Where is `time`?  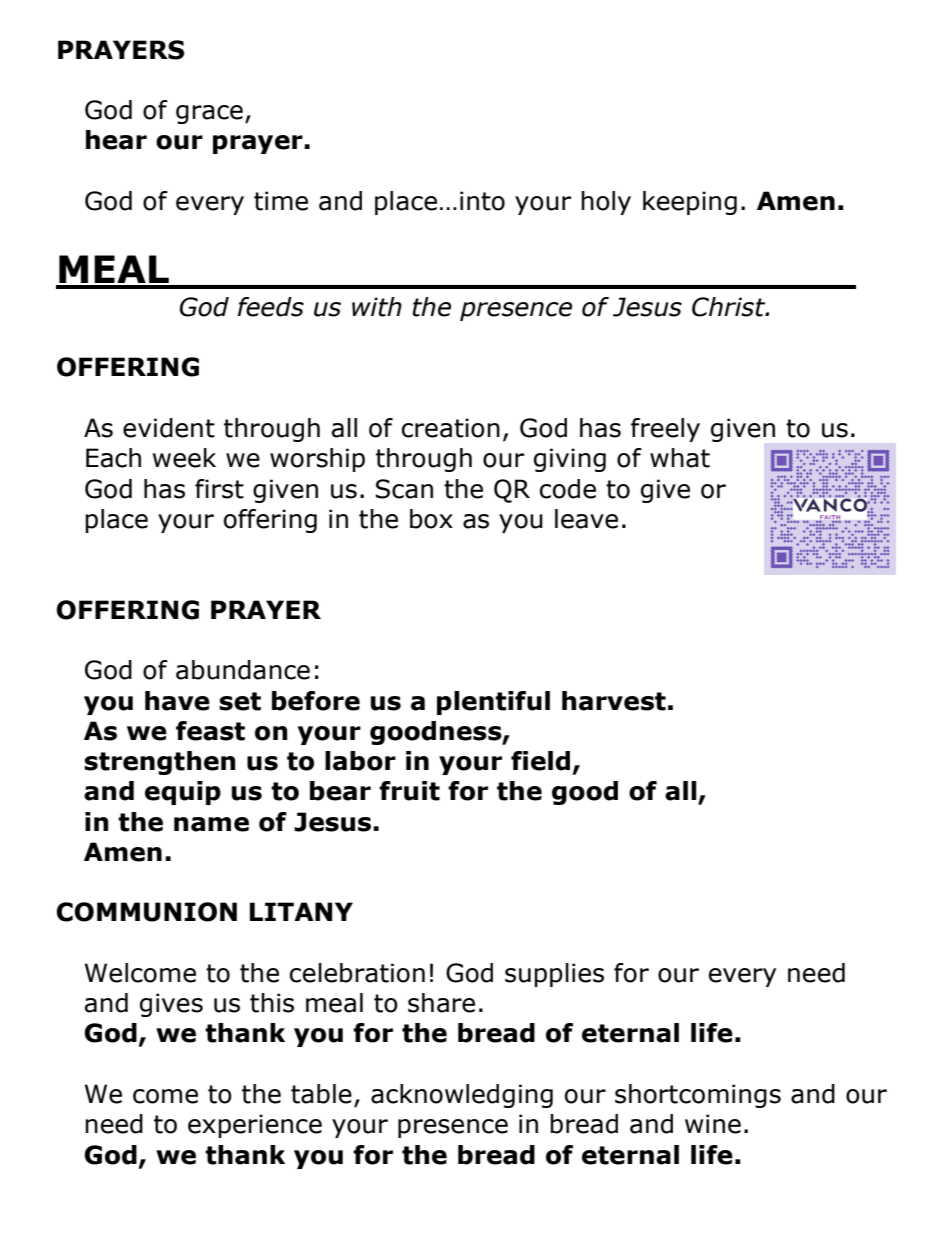 time is located at coordinates (281, 201).
